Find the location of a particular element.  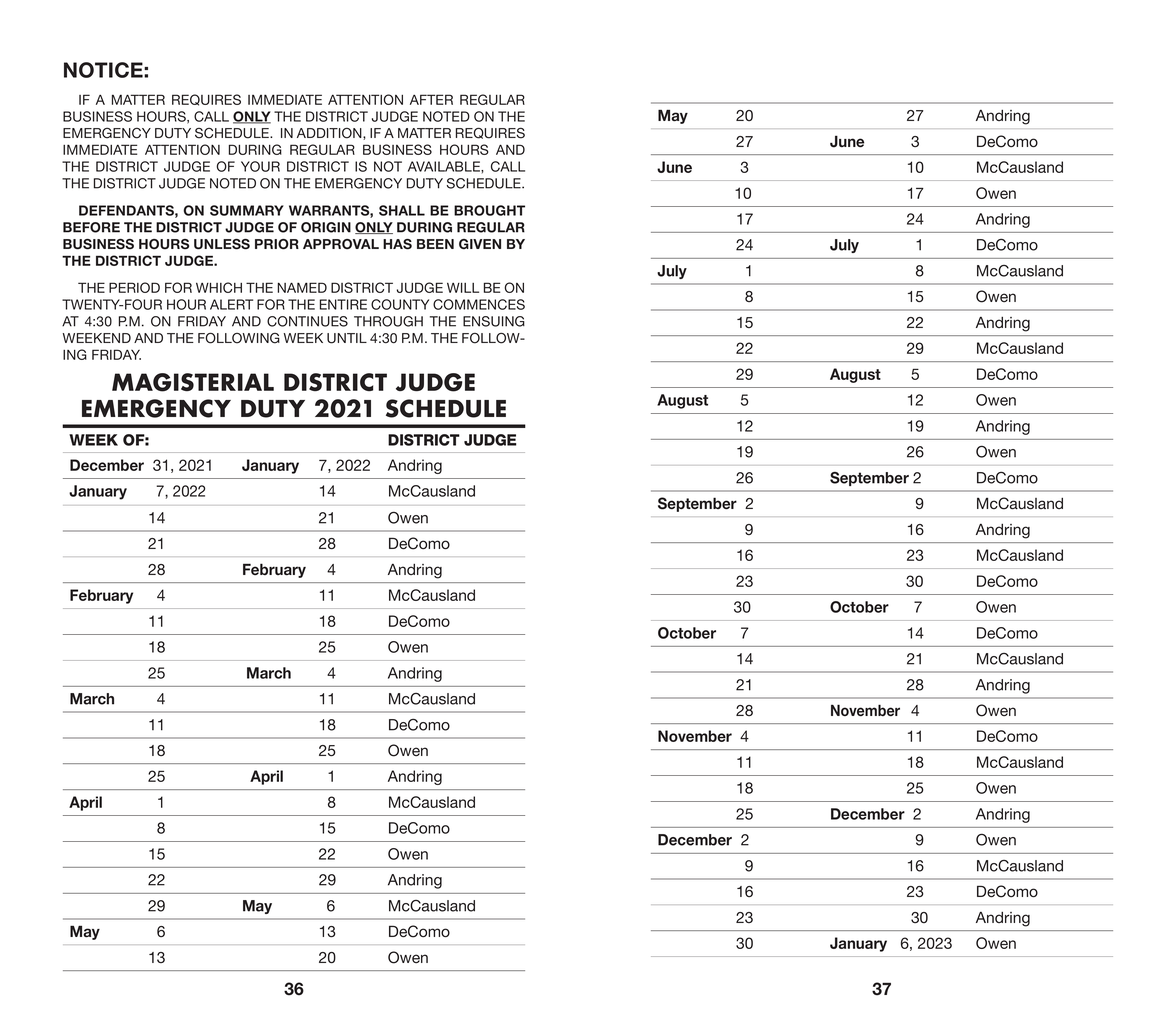

AVAILABLE is located at coordinates (445, 166).
